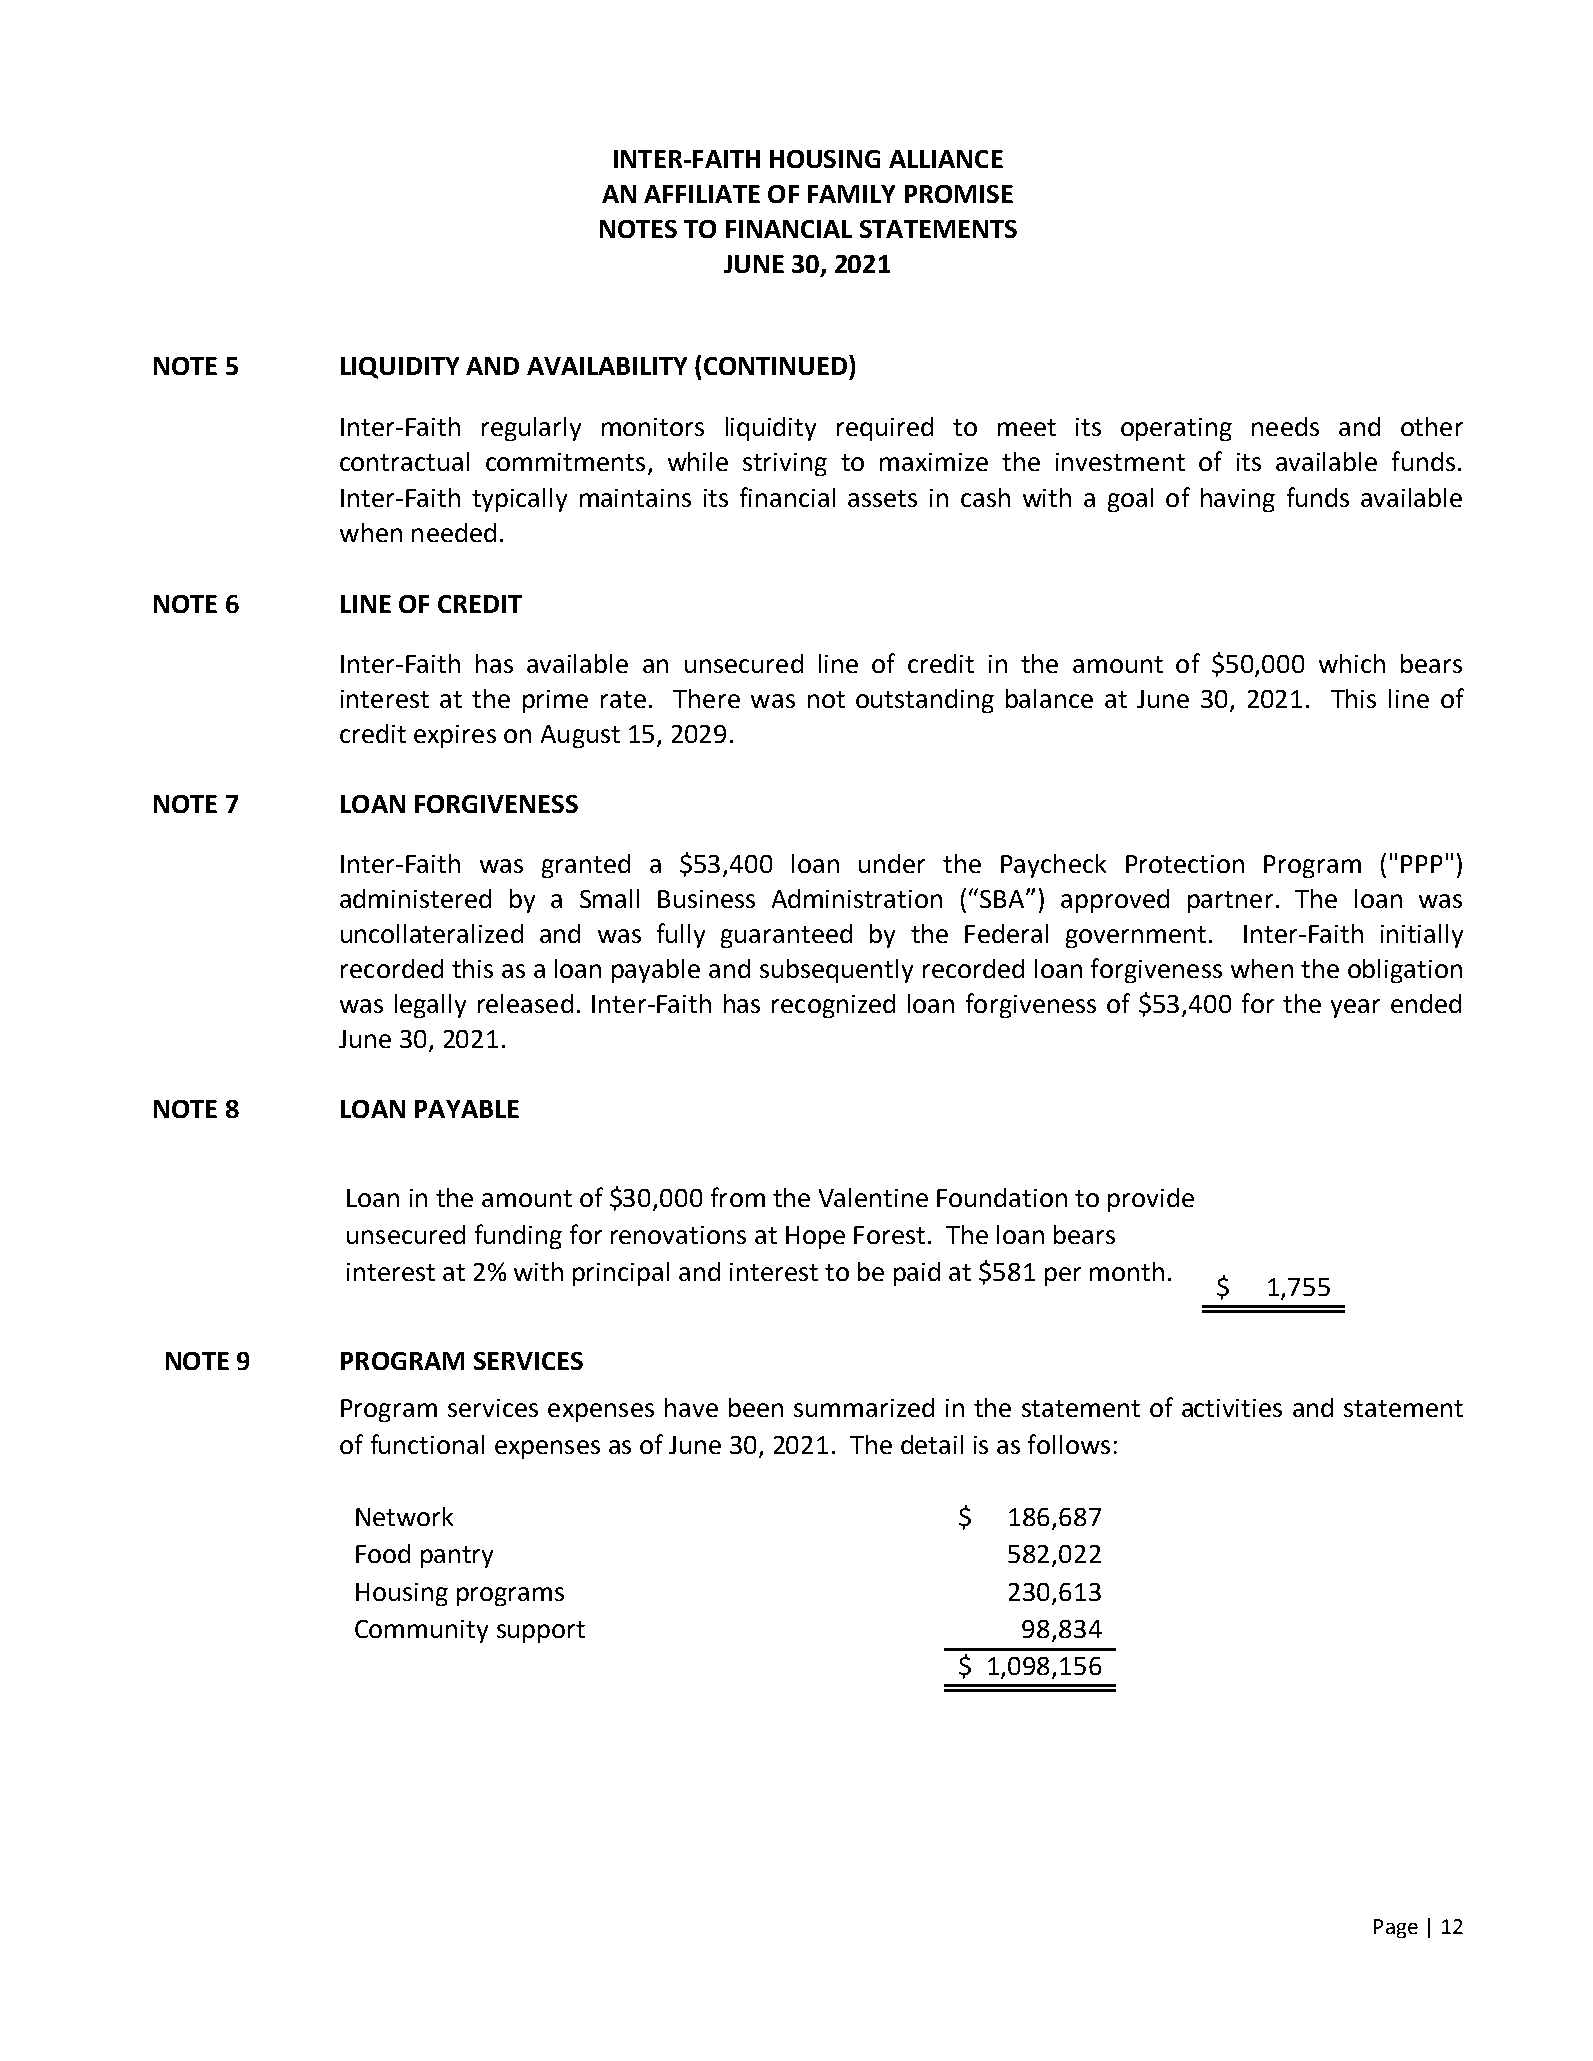 This screenshot has height=2061, width=1593. Describe the element at coordinates (541, 1632) in the screenshot. I see `support` at that location.
